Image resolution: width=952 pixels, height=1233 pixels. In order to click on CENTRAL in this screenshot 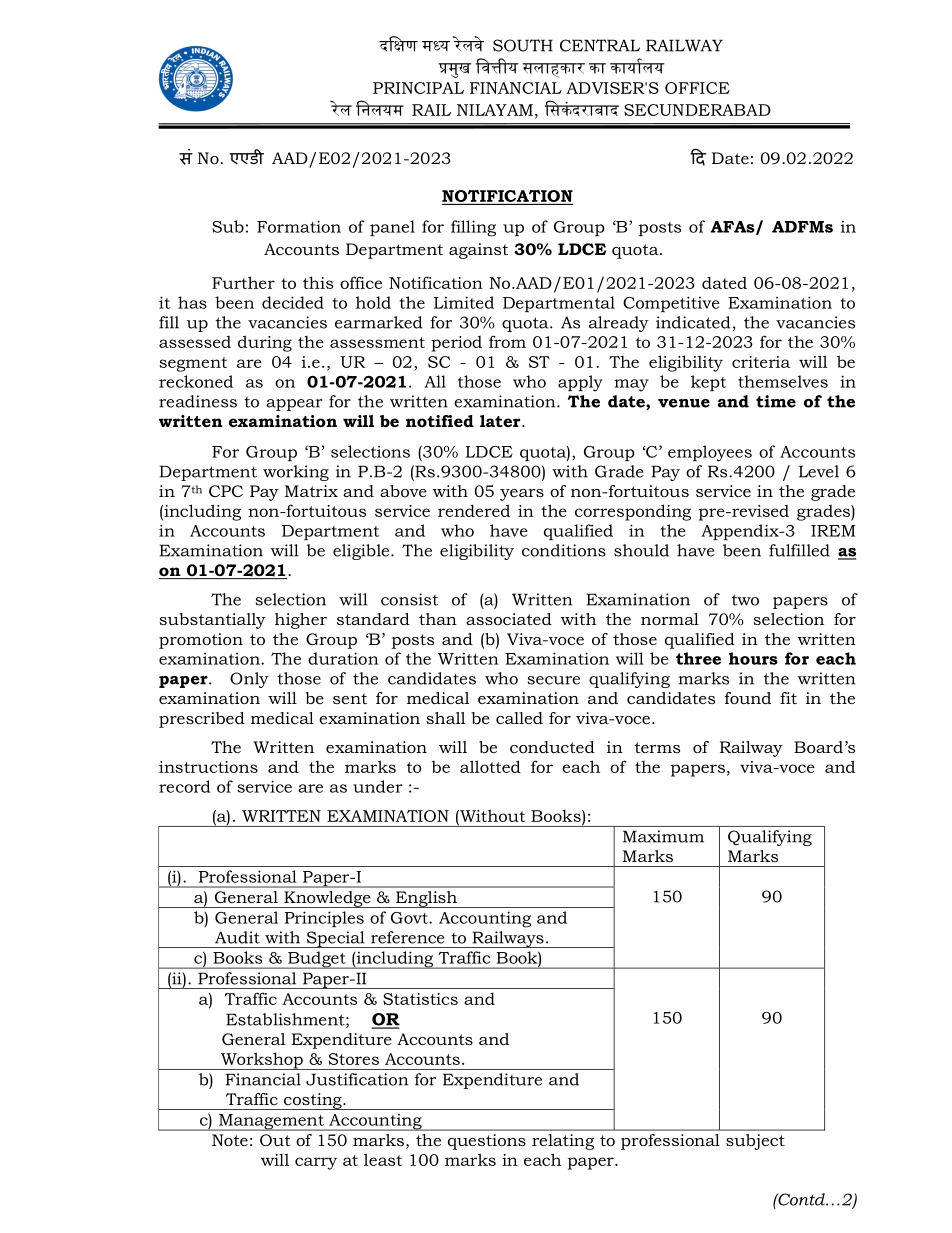, I will do `click(600, 45)`.
